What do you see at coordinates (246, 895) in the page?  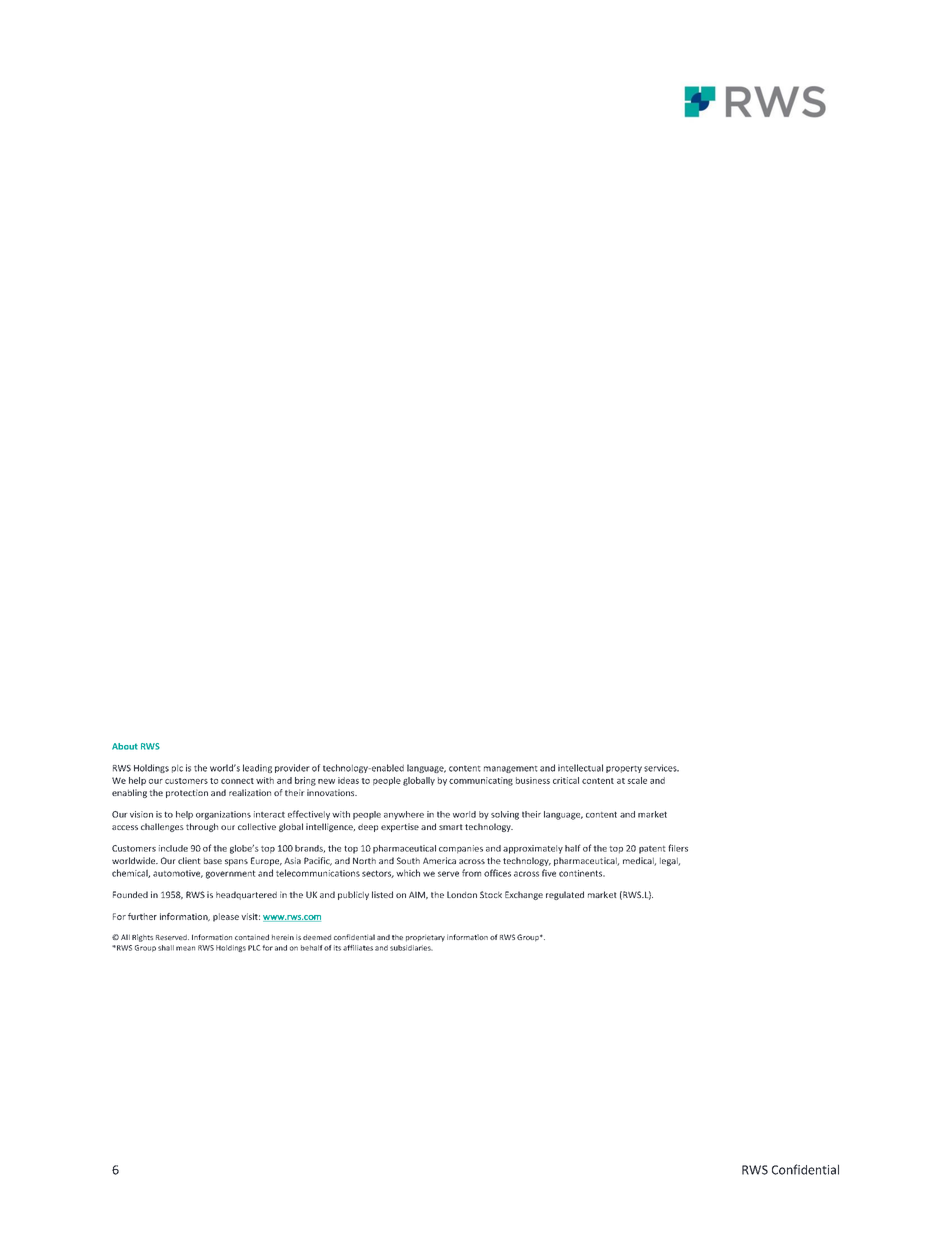 I see `headquartered` at bounding box center [246, 895].
